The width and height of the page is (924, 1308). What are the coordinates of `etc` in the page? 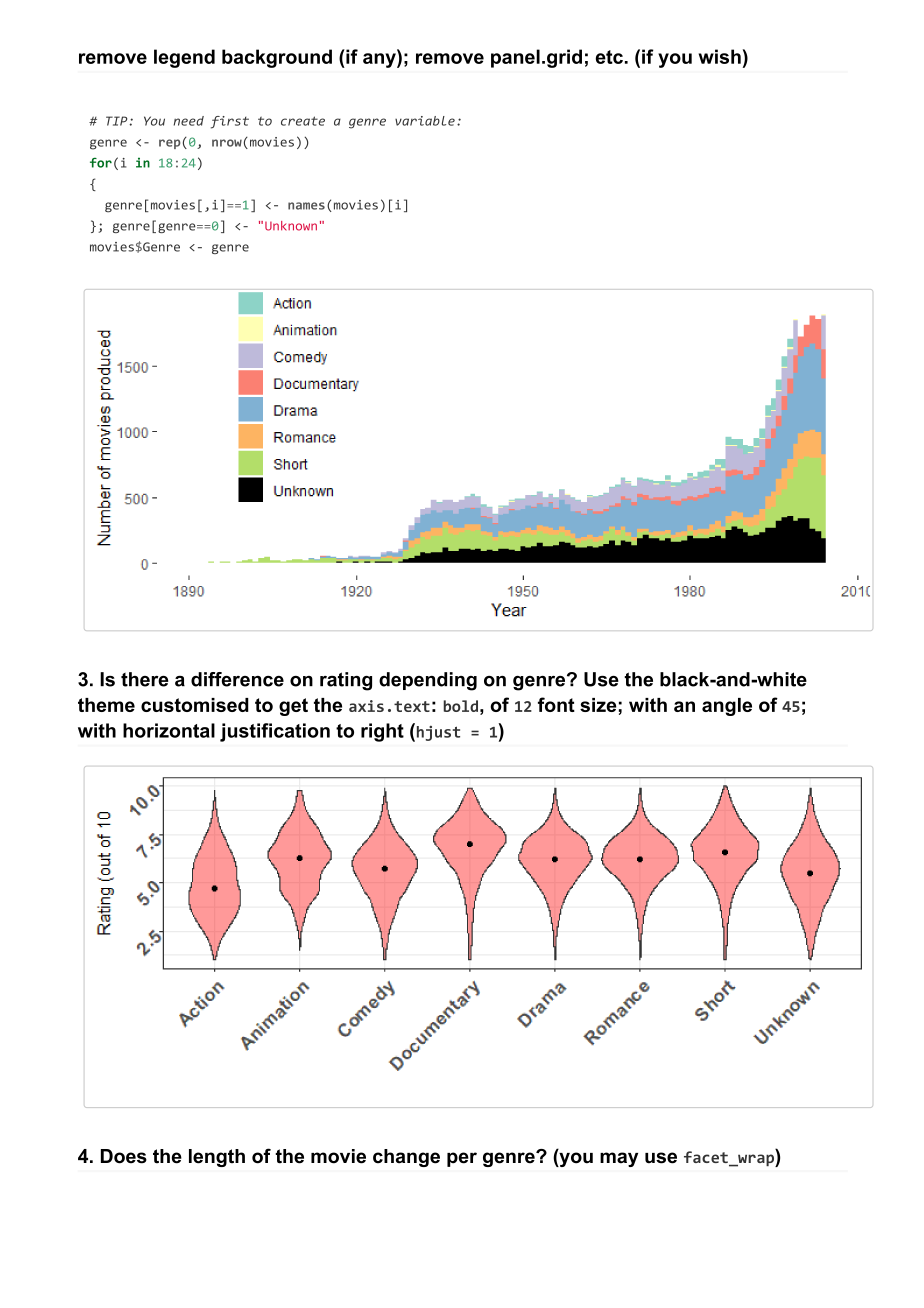 It's located at (609, 57).
